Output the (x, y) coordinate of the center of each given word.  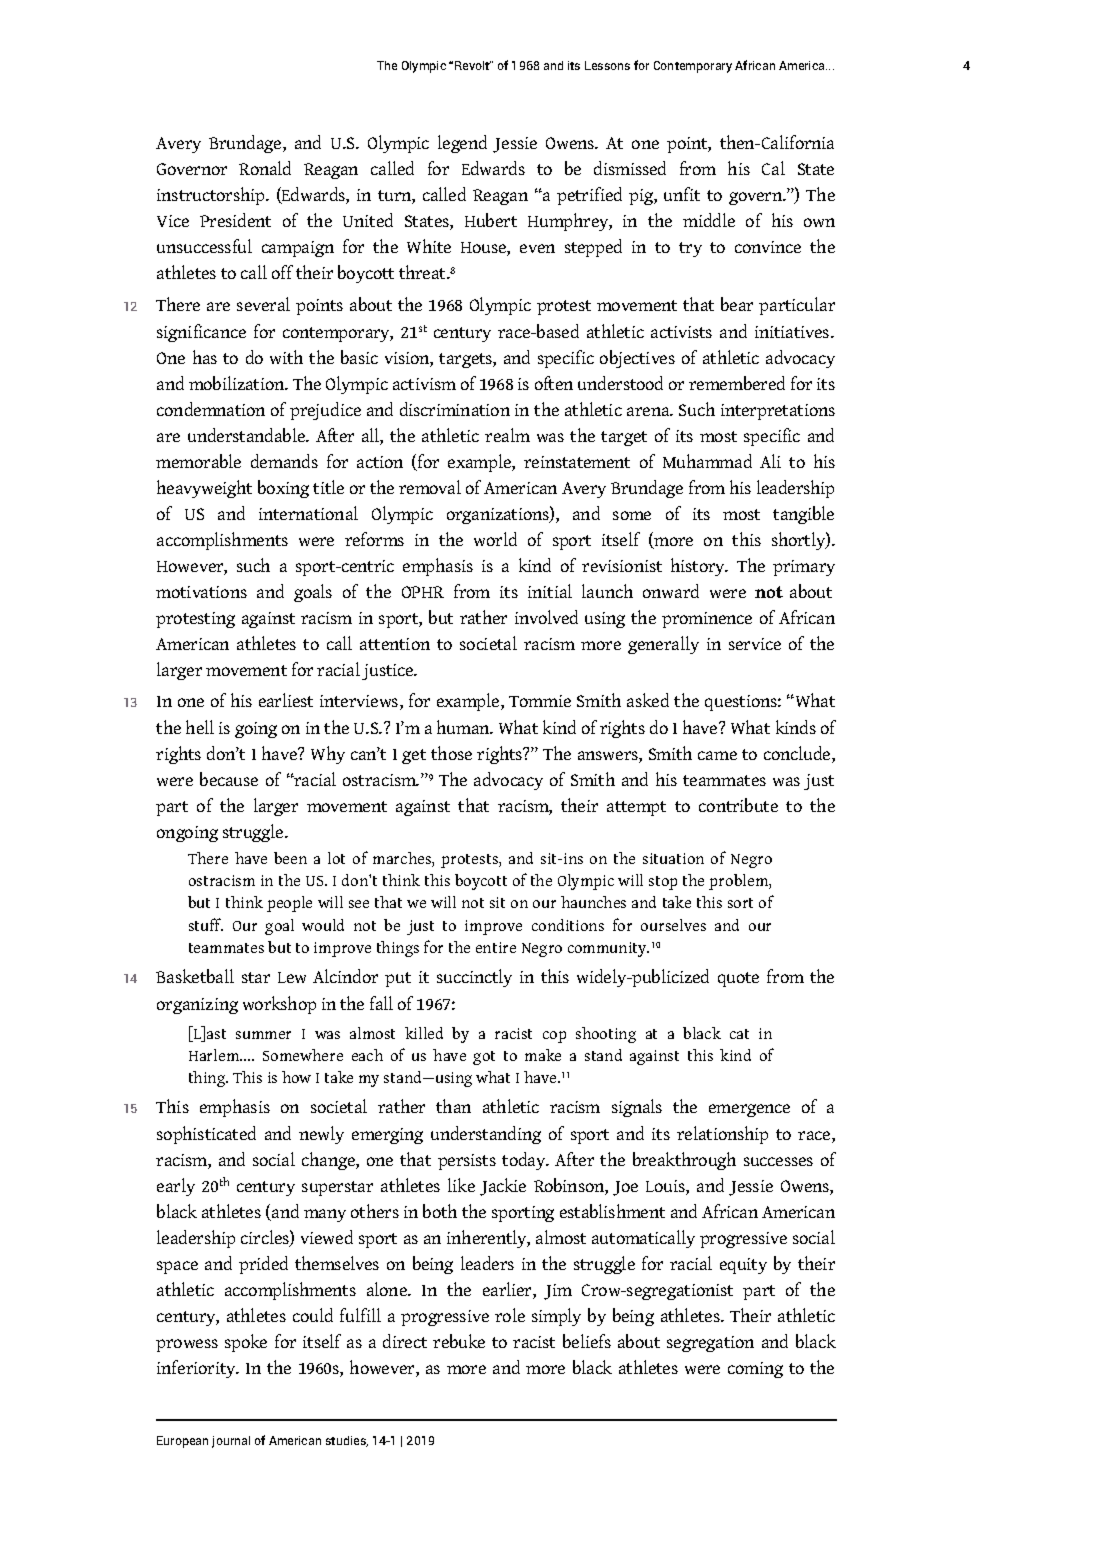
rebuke (459, 1341)
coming (755, 1370)
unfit (682, 194)
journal (231, 1442)
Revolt (473, 65)
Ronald (265, 168)
